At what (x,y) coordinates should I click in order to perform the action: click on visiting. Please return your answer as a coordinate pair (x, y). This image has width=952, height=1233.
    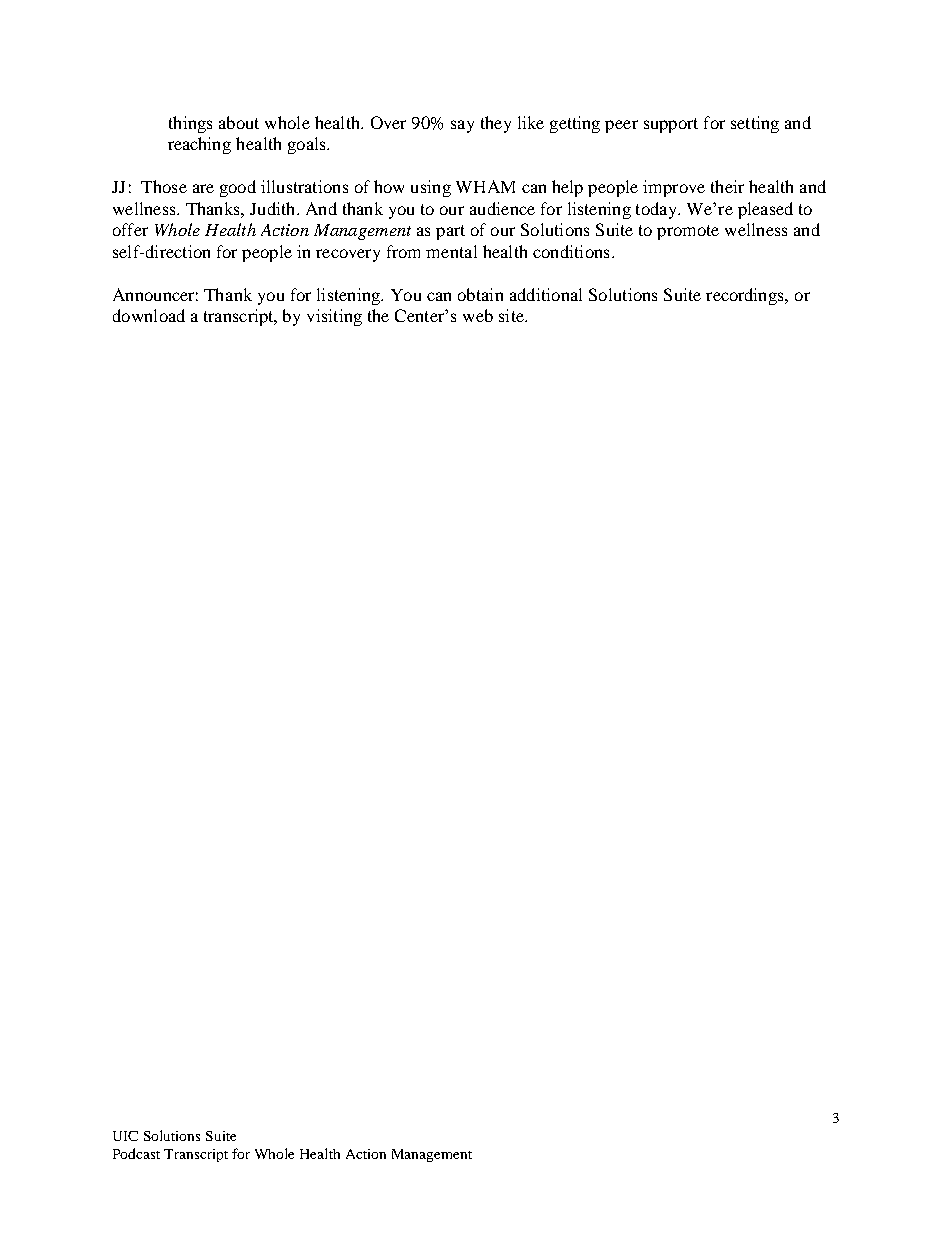
    Looking at the image, I should click on (334, 317).
